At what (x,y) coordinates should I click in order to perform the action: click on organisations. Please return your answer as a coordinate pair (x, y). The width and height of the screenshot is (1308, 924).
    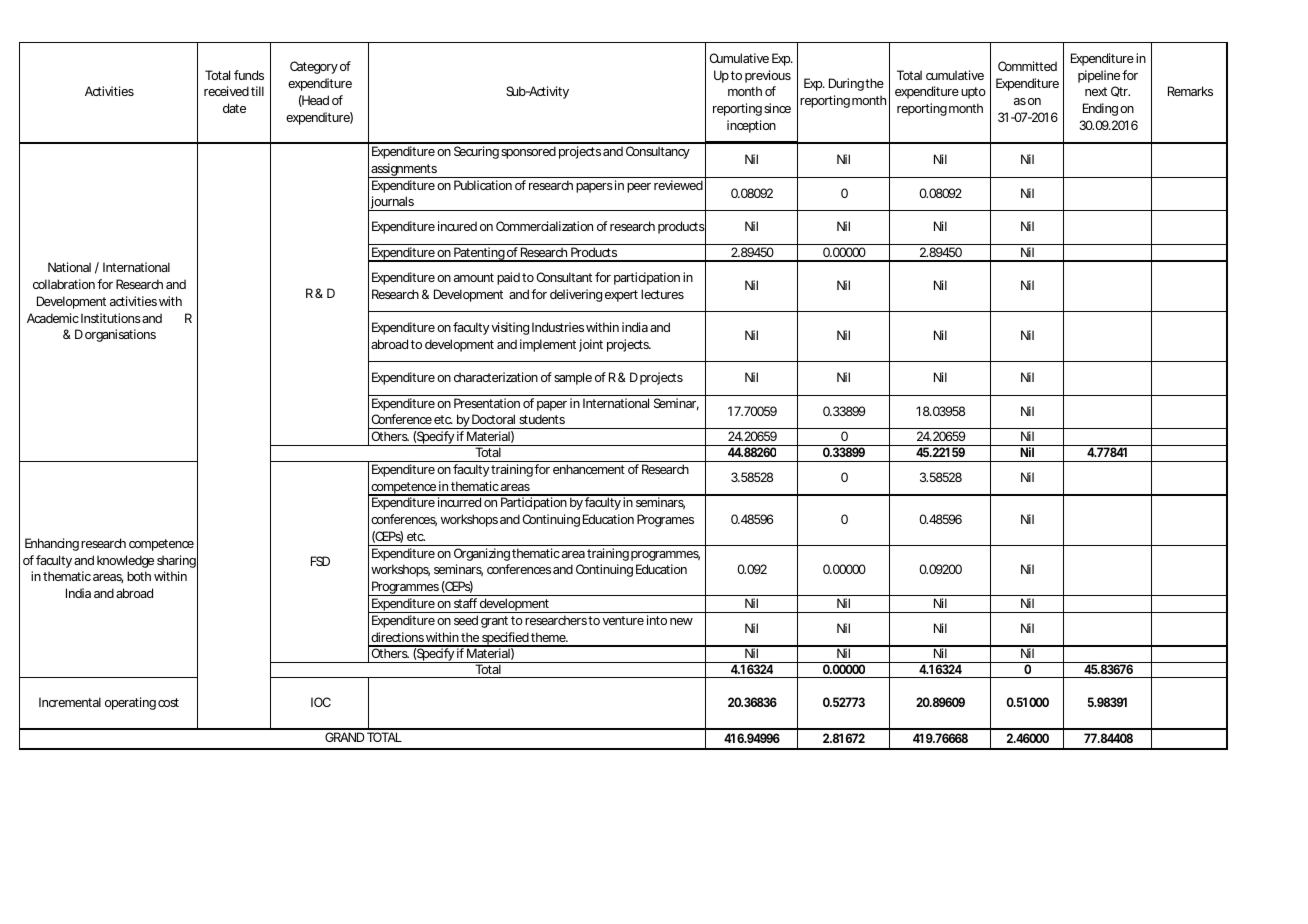
    Looking at the image, I should click on (120, 335).
